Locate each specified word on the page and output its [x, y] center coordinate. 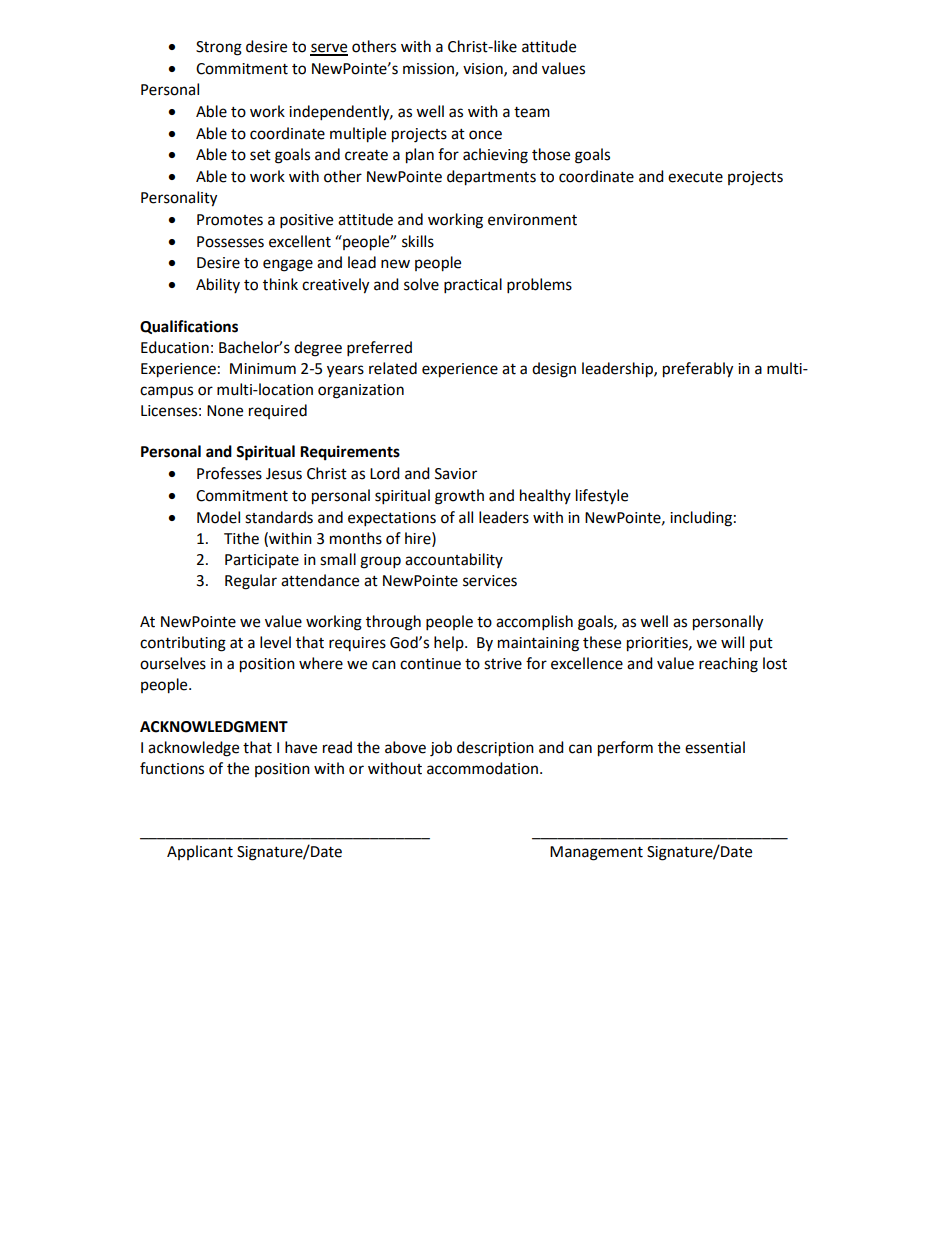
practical [473, 286]
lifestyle [602, 497]
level [275, 642]
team [532, 112]
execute [695, 177]
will [732, 642]
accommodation [482, 768]
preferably [698, 370]
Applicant [200, 852]
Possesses [230, 242]
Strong [219, 48]
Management [596, 853]
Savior [456, 474]
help [450, 643]
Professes [229, 473]
